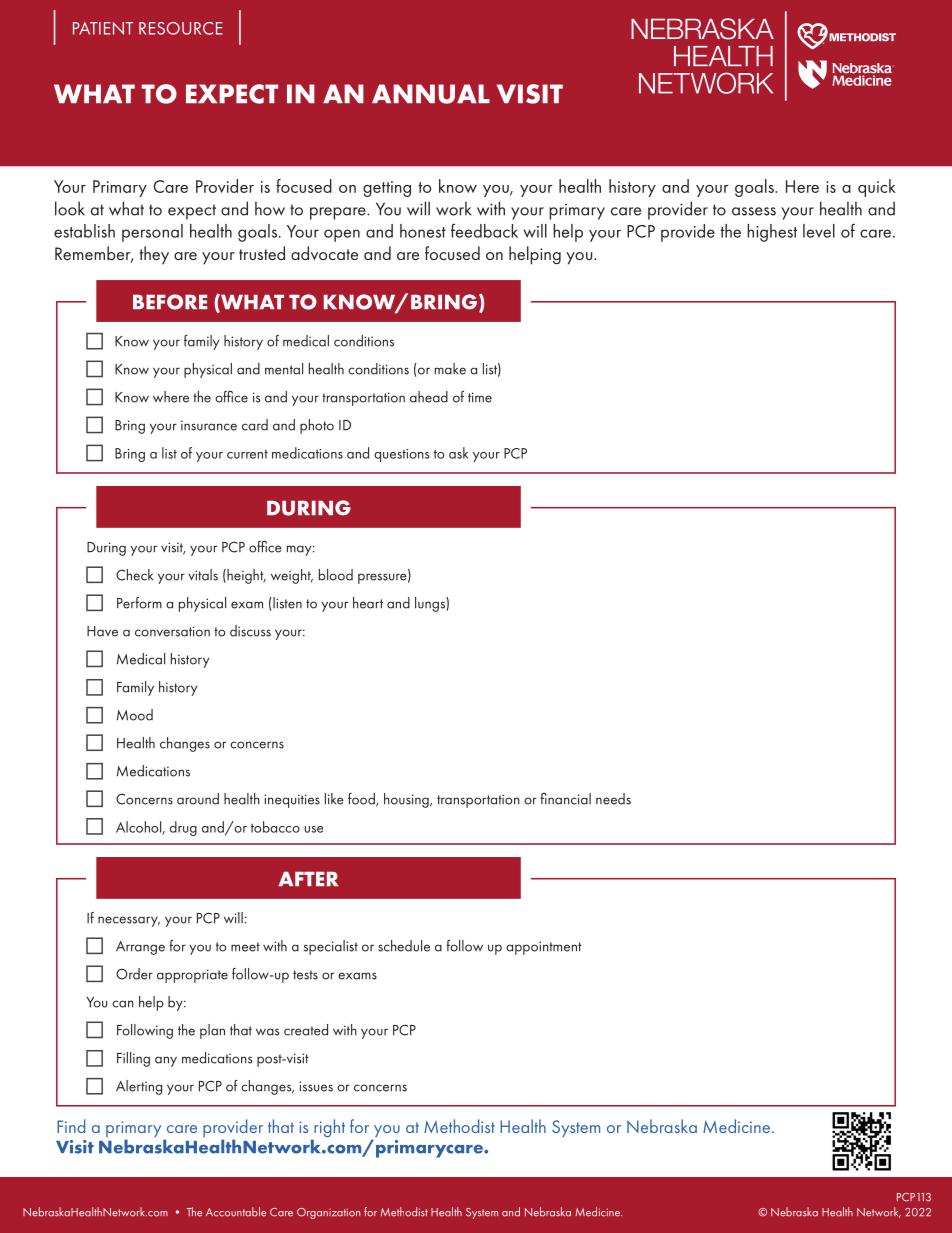 The width and height of the screenshot is (952, 1233). Describe the element at coordinates (613, 799) in the screenshot. I see `needs` at that location.
